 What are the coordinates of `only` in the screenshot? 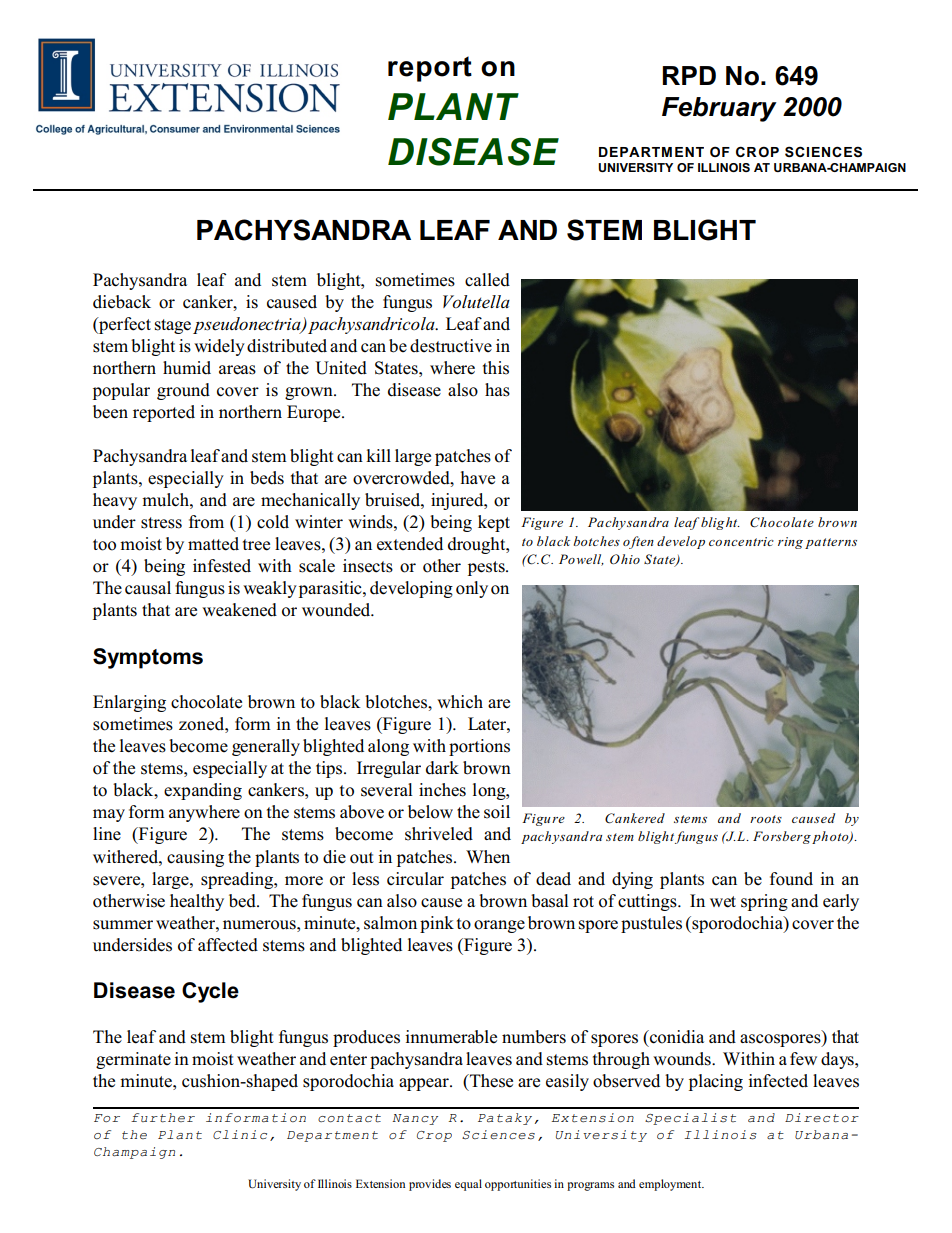 It's located at (472, 589).
